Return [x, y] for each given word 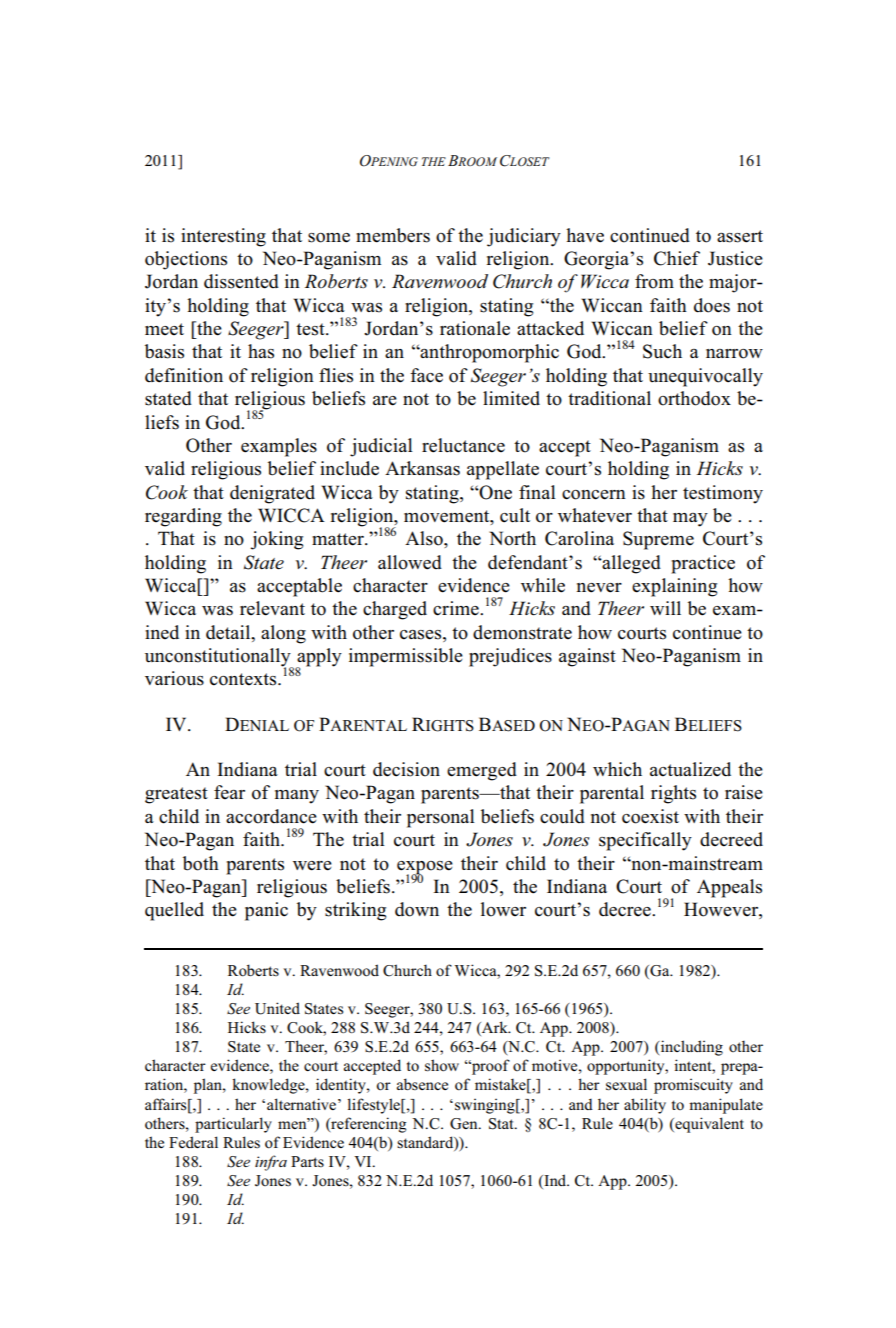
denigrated [272, 494]
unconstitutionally [219, 658]
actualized [690, 769]
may [690, 520]
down [417, 909]
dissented [241, 281]
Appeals [729, 888]
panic [266, 911]
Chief [677, 258]
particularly [233, 1125]
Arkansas [422, 468]
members [393, 235]
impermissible [406, 657]
